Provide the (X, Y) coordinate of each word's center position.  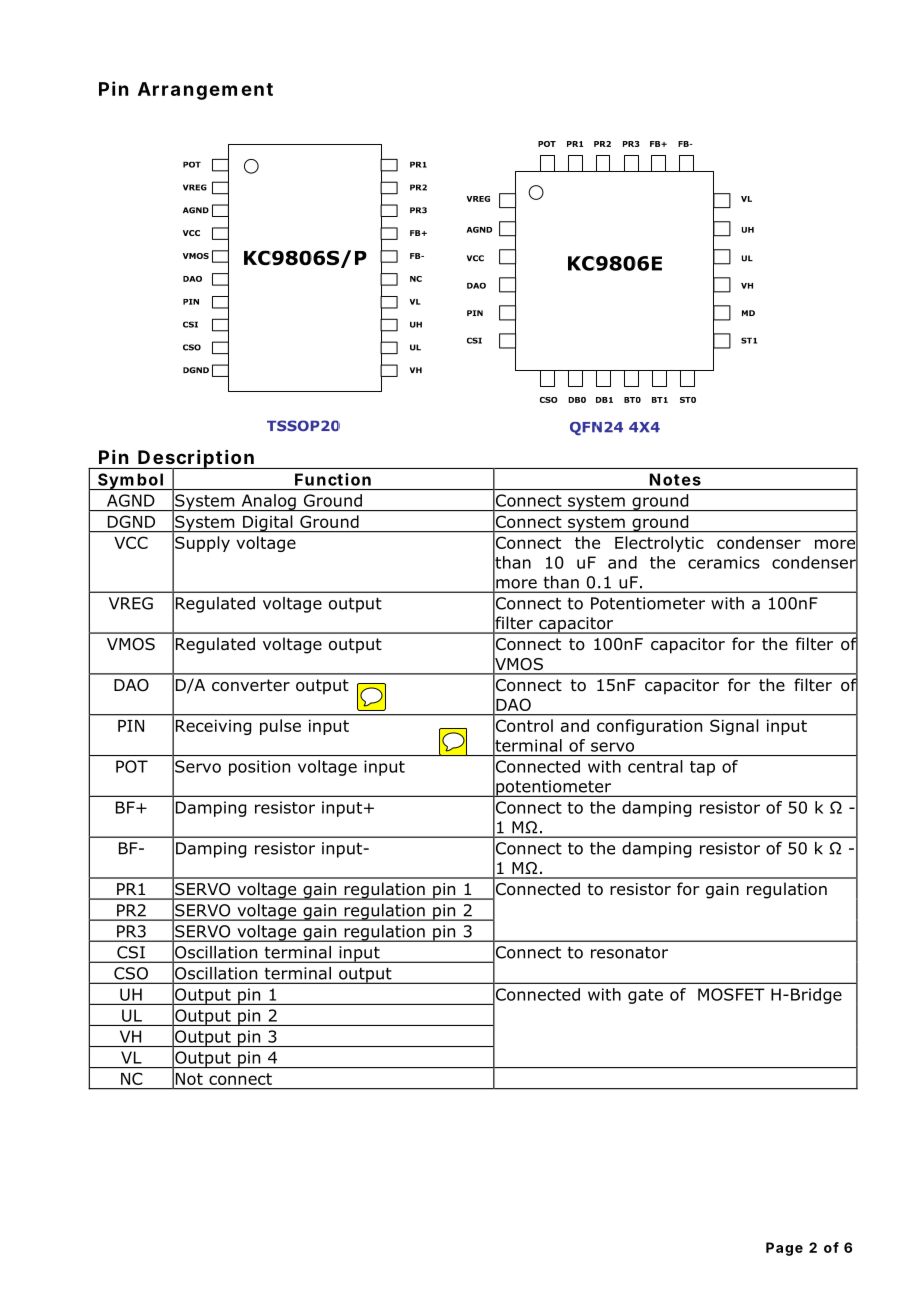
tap (702, 768)
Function (333, 479)
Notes (675, 479)
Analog (268, 502)
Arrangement (205, 91)
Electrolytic (659, 544)
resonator (629, 952)
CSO (131, 973)
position (259, 768)
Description (195, 460)
